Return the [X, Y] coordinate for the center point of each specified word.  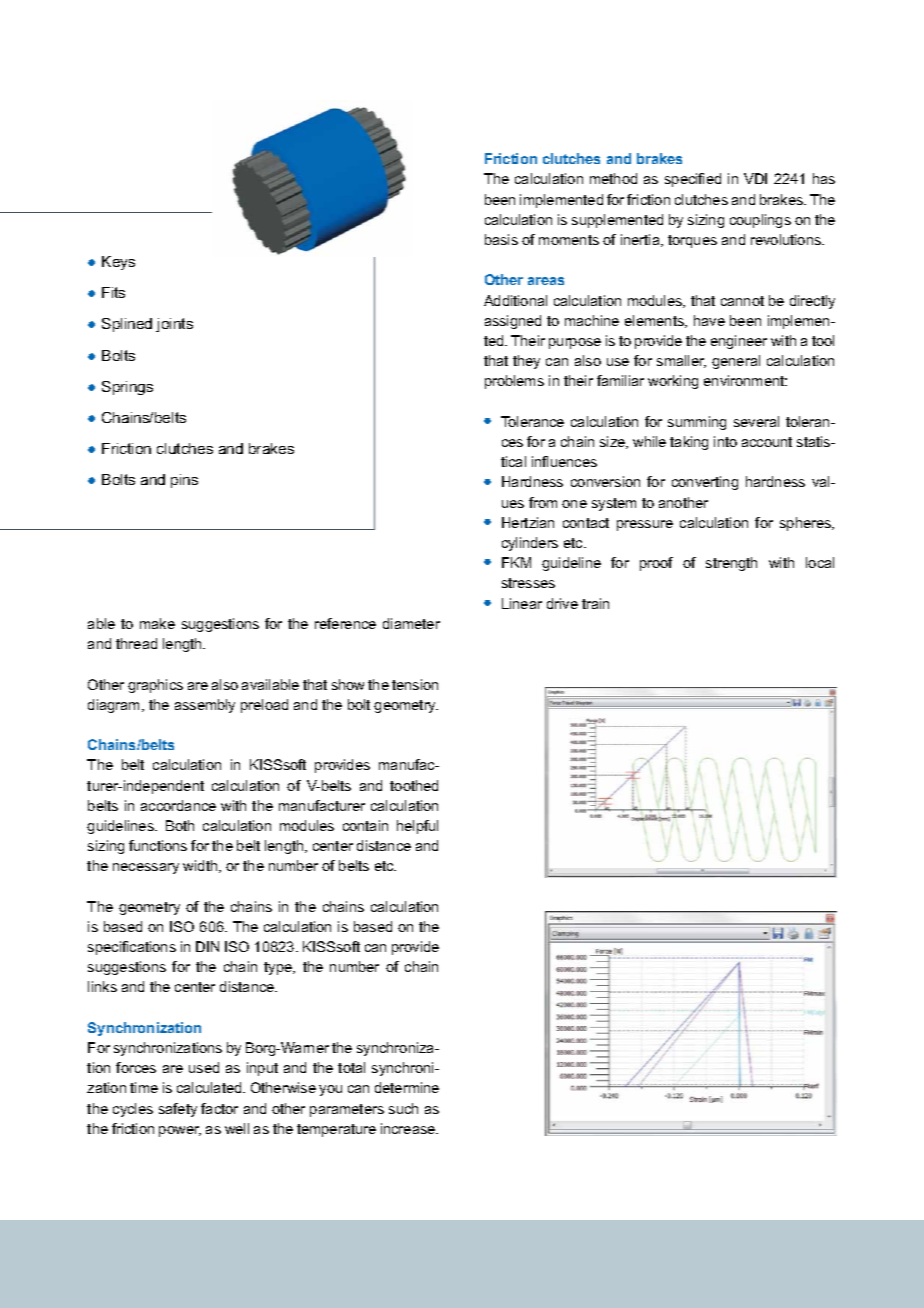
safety [178, 1110]
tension [415, 684]
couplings [760, 221]
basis [501, 239]
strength [731, 564]
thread [136, 643]
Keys [118, 263]
